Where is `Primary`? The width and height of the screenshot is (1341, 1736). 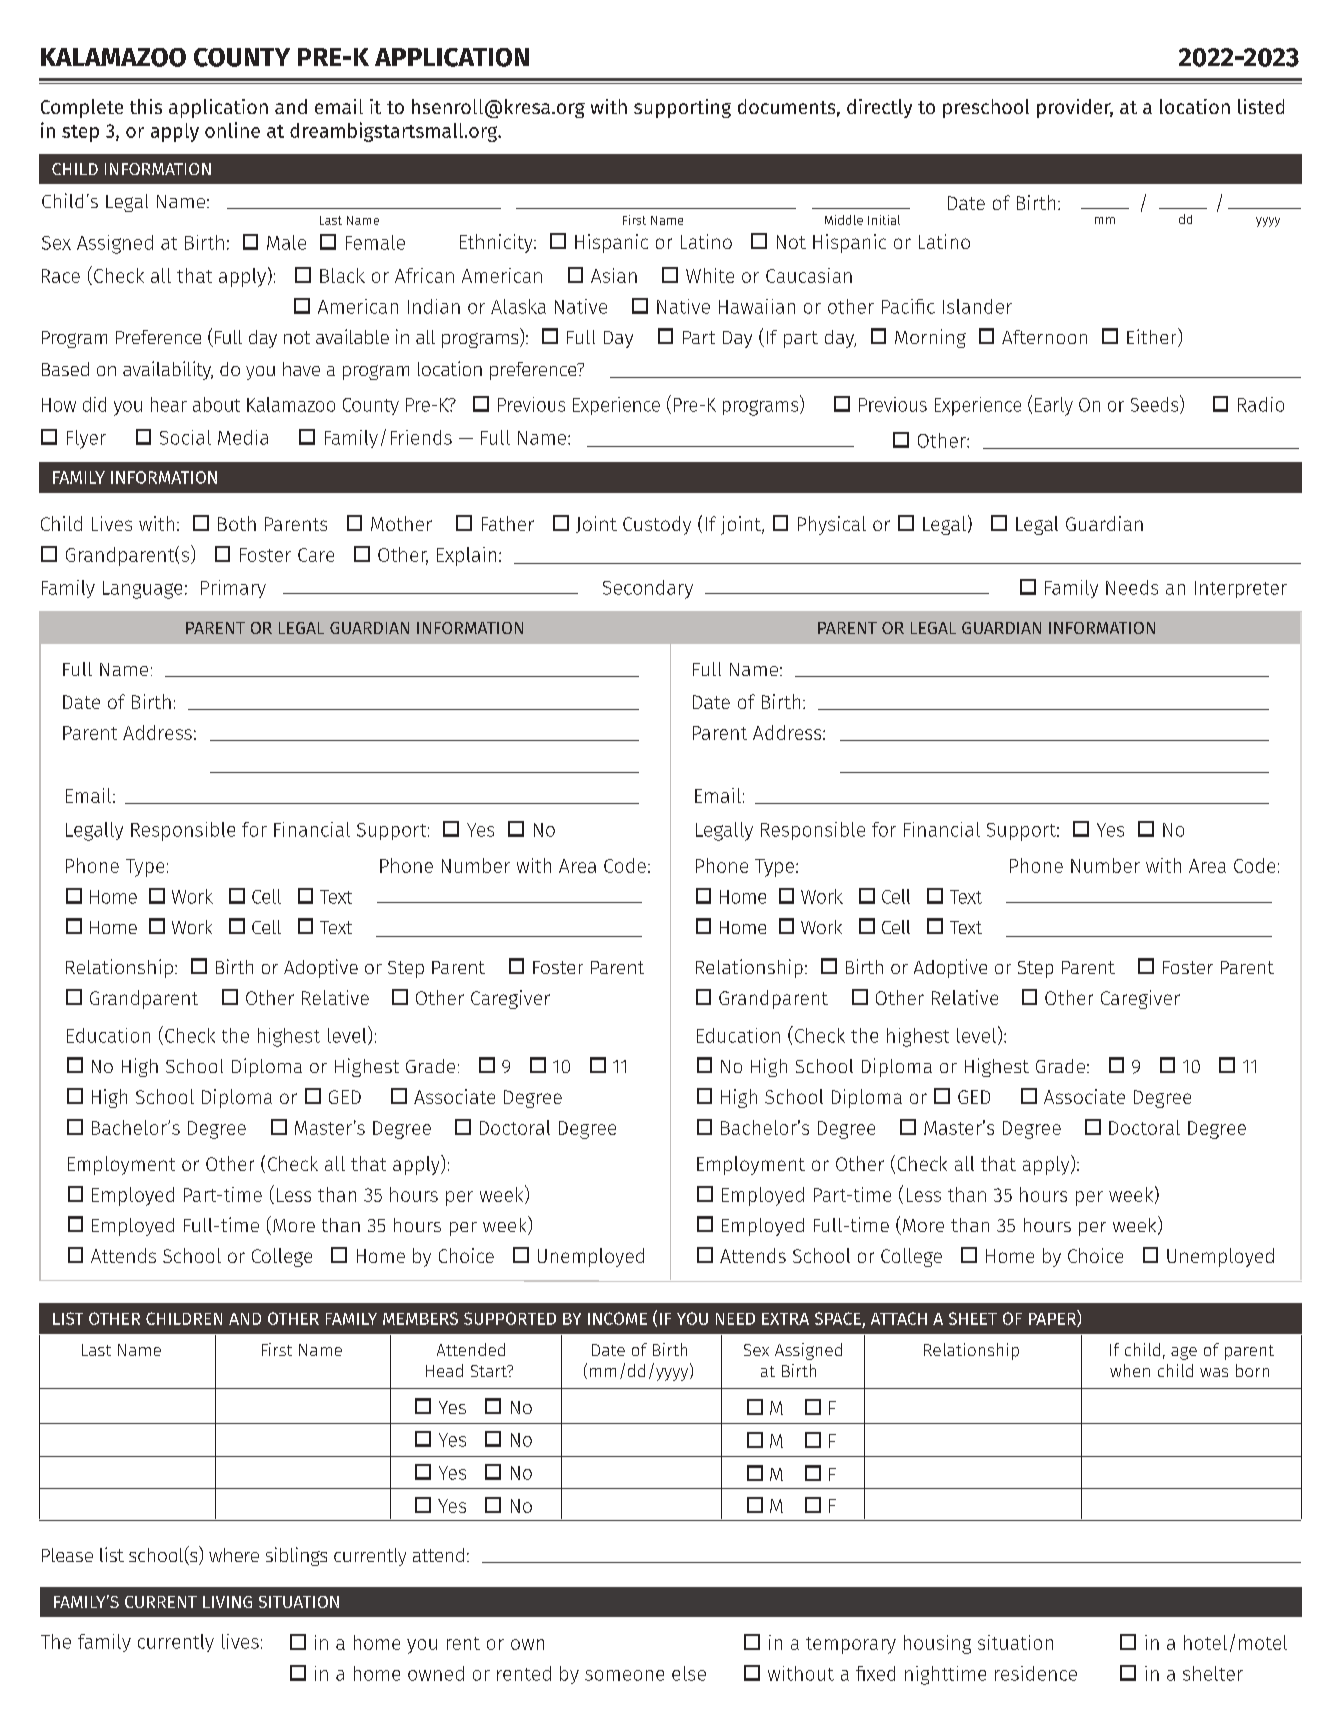
Primary is located at coordinates (233, 589).
